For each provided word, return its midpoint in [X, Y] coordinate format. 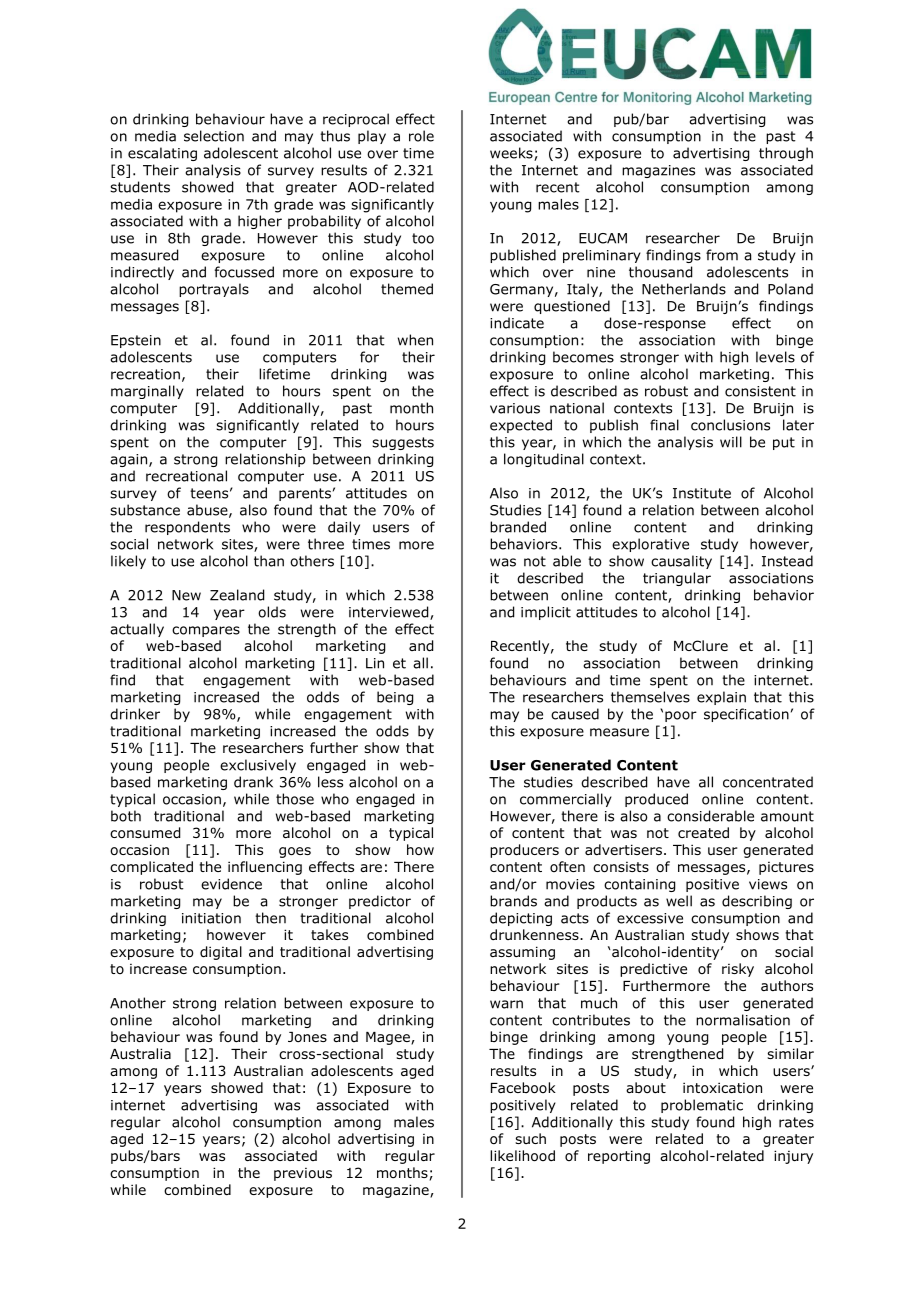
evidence [231, 884]
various [515, 408]
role [421, 136]
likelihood [522, 1156]
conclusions [730, 425]
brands [513, 901]
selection [214, 136]
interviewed [390, 613]
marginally [147, 392]
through [786, 154]
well [679, 901]
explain [721, 698]
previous [303, 1174]
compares [206, 631]
